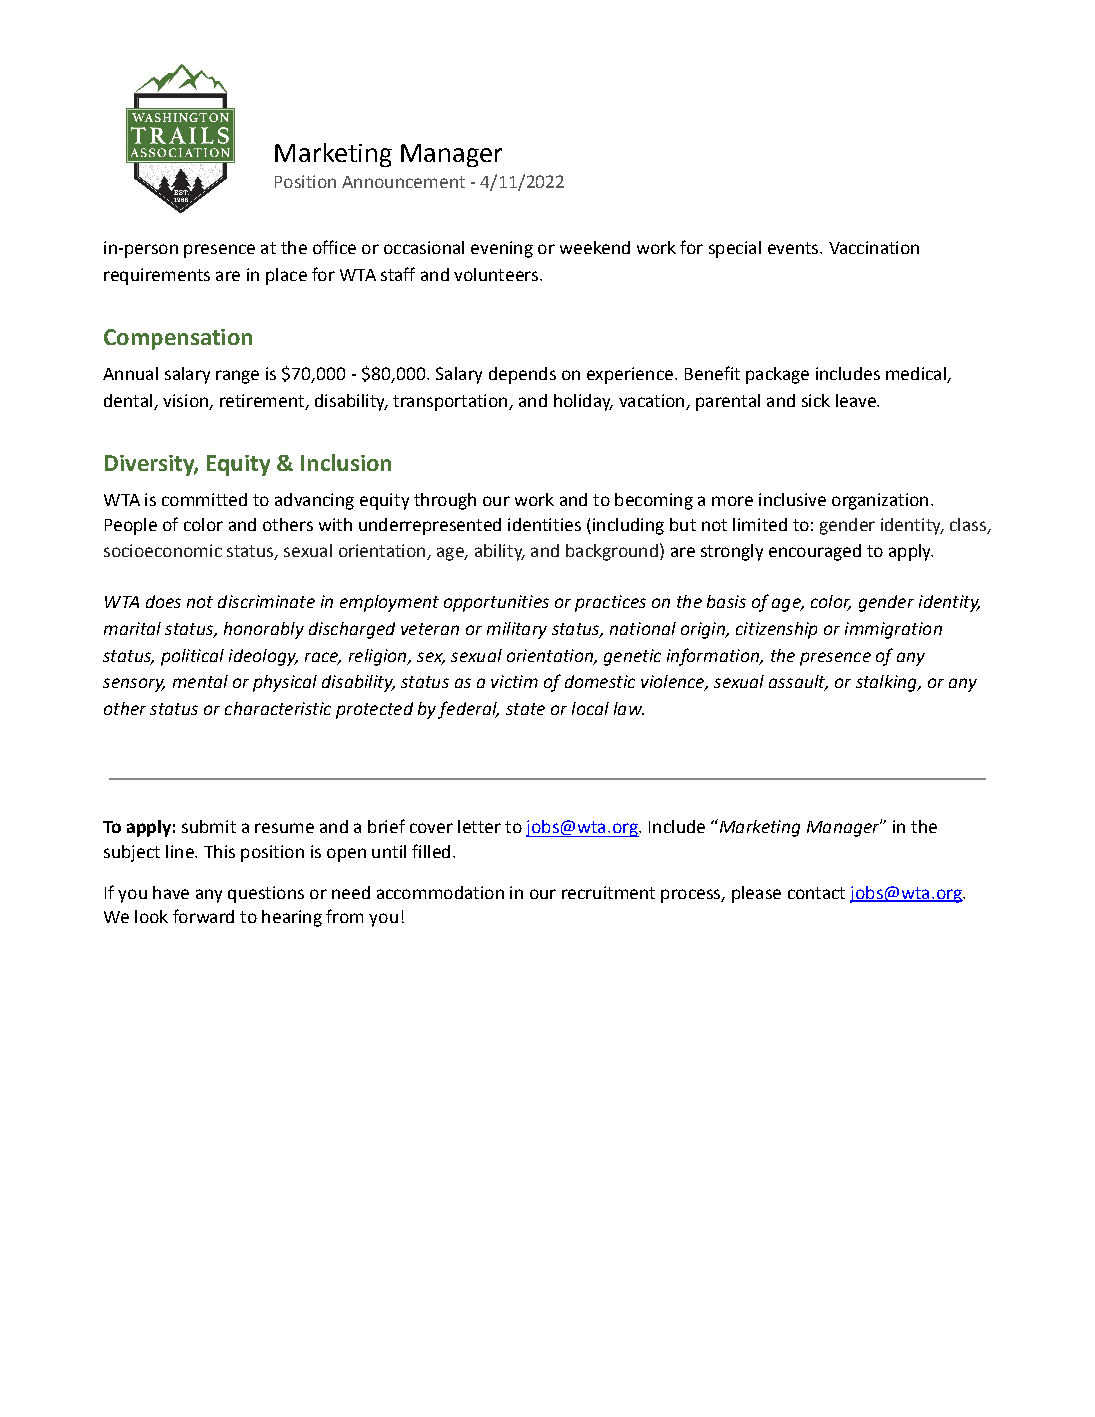  What do you see at coordinates (595, 247) in the screenshot?
I see `weekend` at bounding box center [595, 247].
